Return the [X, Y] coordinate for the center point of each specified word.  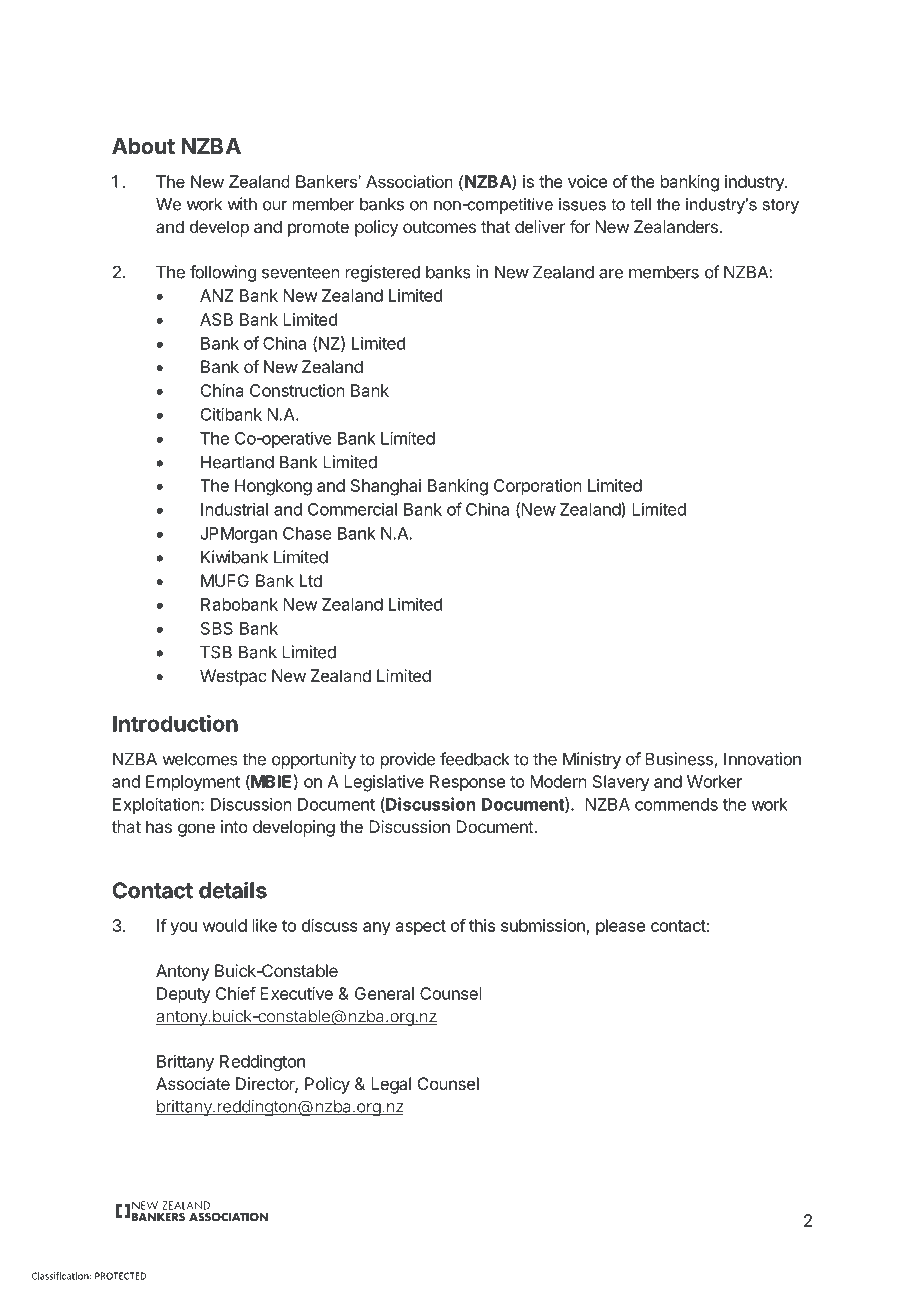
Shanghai [386, 487]
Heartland [237, 462]
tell [640, 204]
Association [409, 181]
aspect [421, 927]
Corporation [538, 487]
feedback [475, 759]
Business [680, 760]
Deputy [183, 995]
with [242, 204]
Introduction [175, 723]
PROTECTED [120, 1276]
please [620, 927]
